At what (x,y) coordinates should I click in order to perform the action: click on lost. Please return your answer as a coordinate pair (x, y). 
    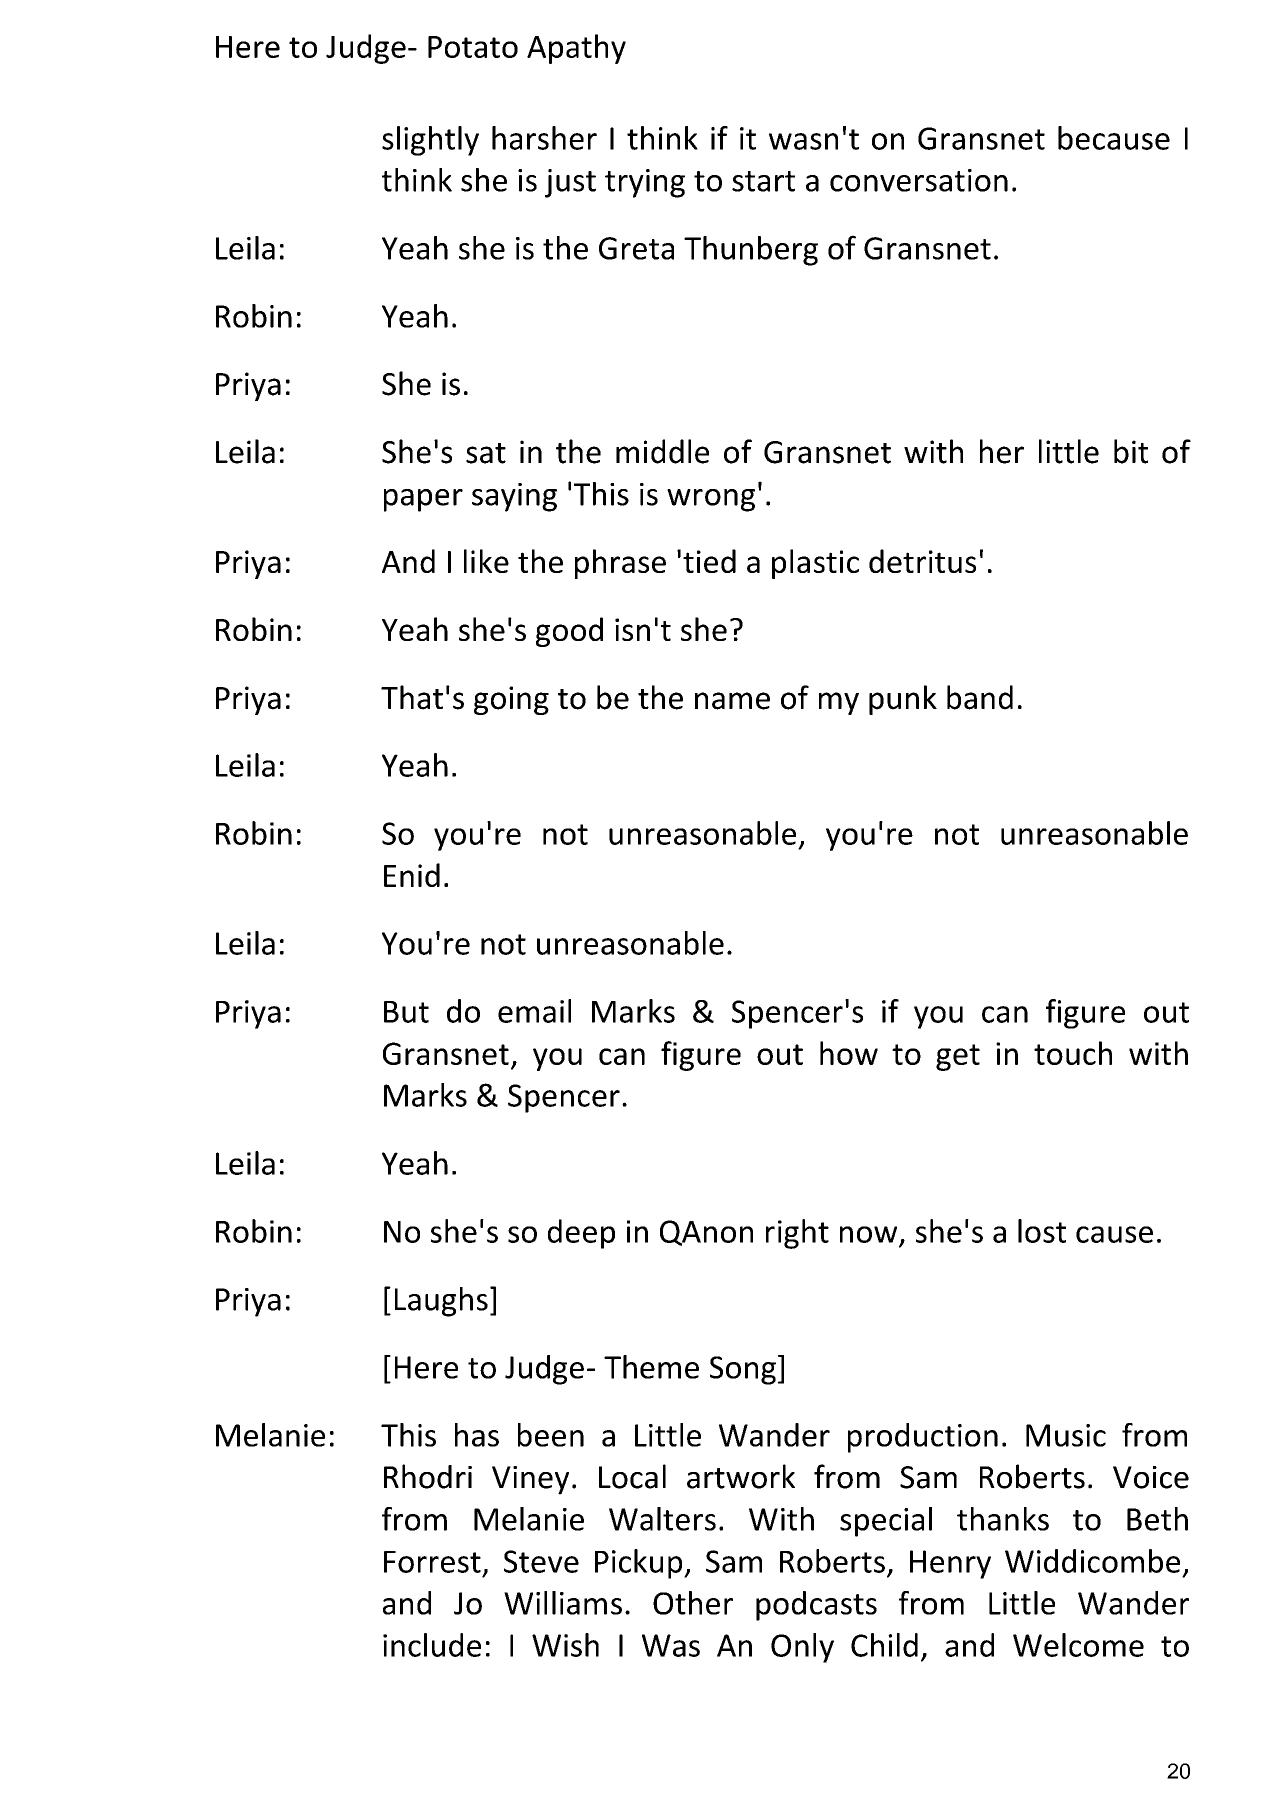
    Looking at the image, I should click on (1042, 1231).
